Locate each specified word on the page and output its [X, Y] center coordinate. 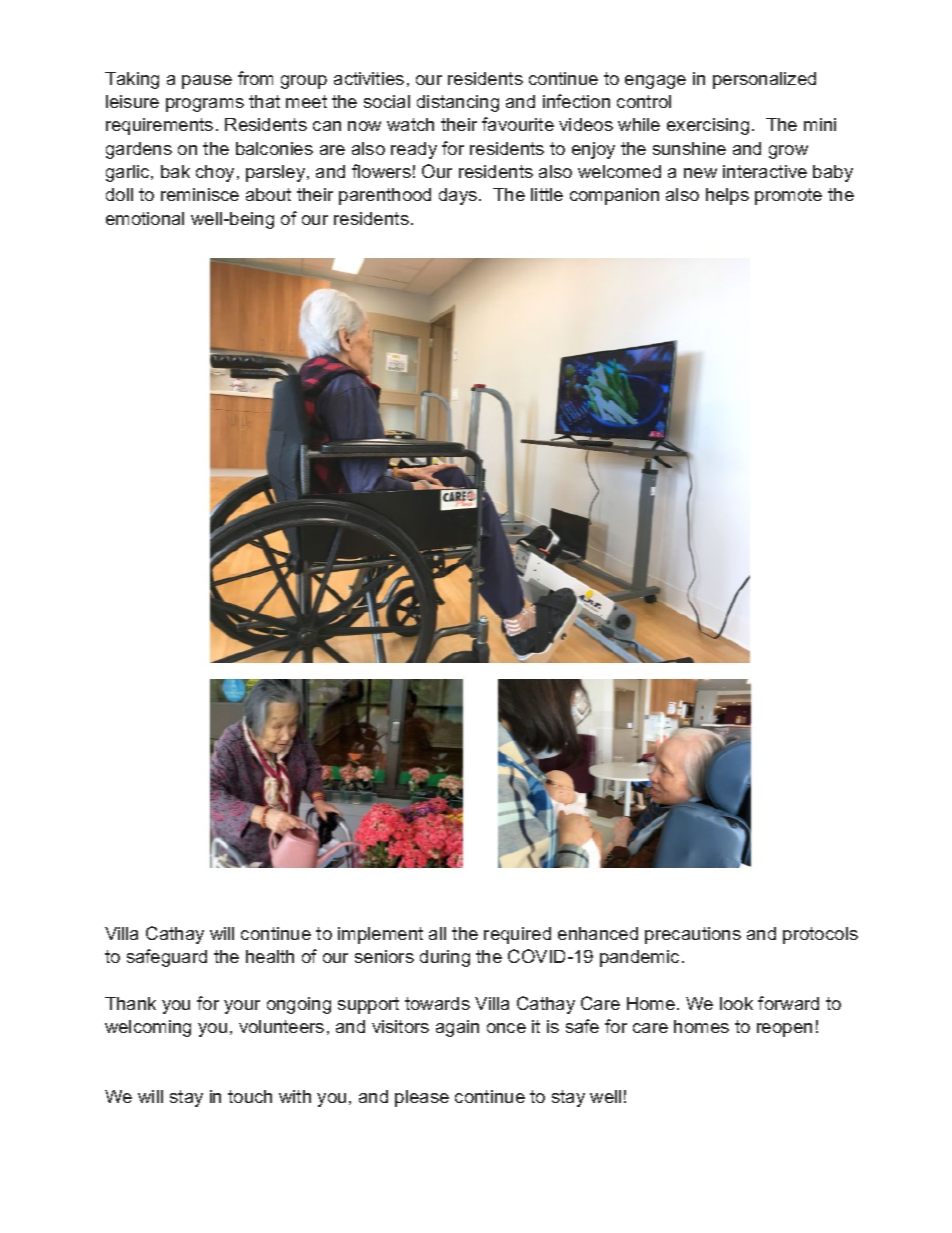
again [457, 1028]
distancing [458, 103]
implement [380, 935]
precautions [693, 935]
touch [250, 1096]
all [437, 933]
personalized [764, 80]
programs [205, 105]
